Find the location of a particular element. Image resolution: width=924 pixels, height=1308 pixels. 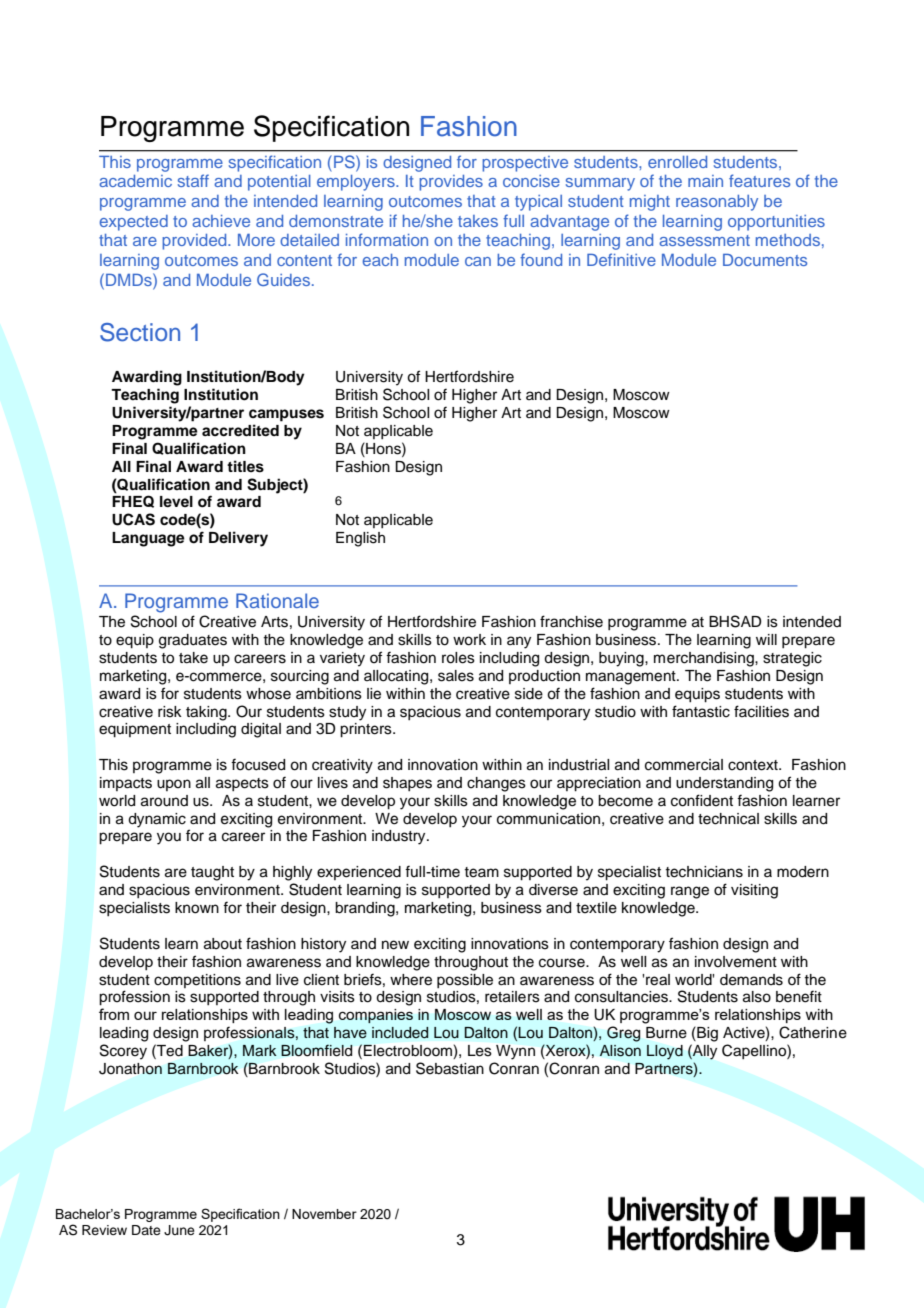

English is located at coordinates (360, 539).
